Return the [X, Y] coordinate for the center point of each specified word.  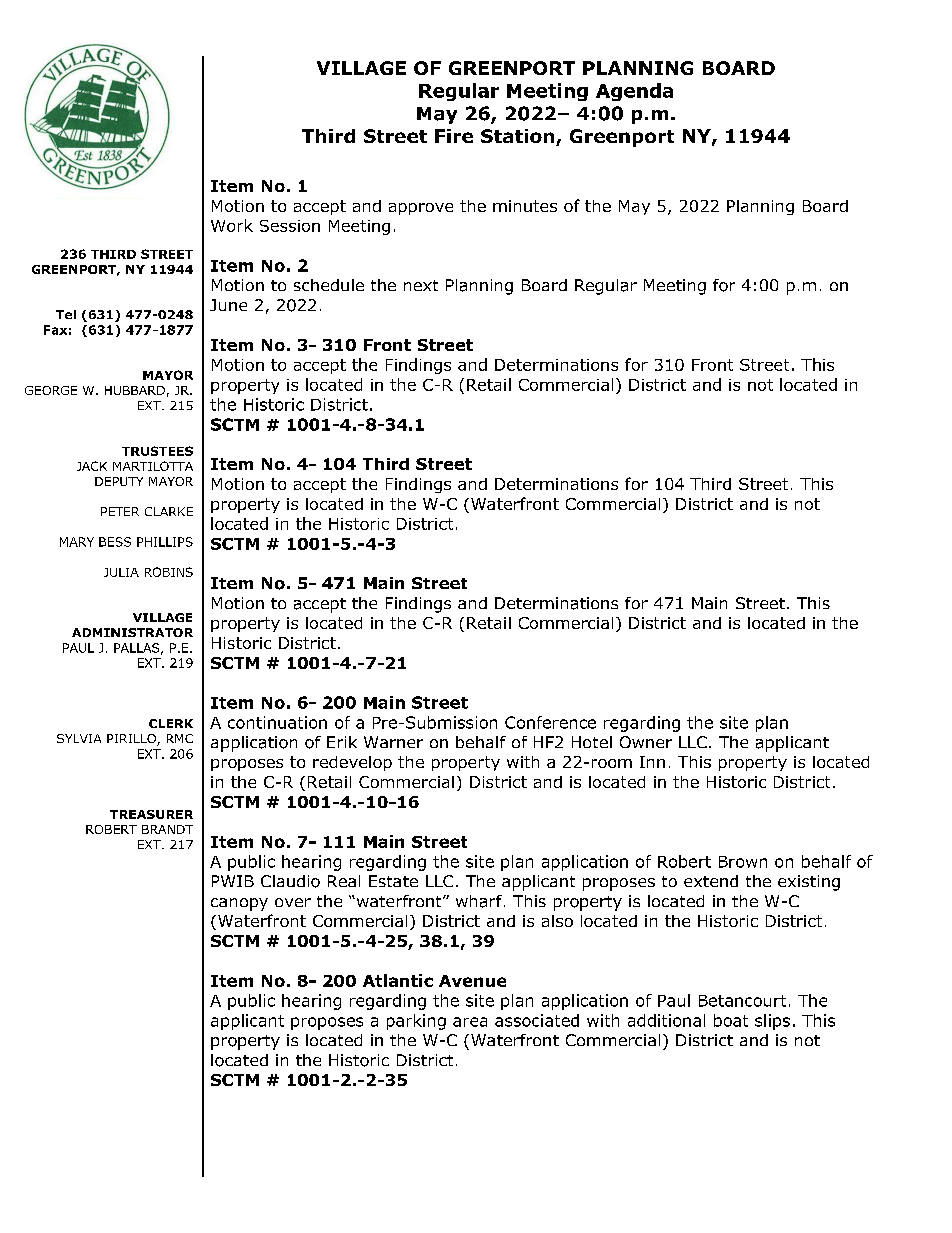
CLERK [171, 723]
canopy [239, 904]
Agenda [634, 92]
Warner [393, 742]
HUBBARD [135, 390]
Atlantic [398, 980]
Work [232, 225]
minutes [525, 206]
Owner [646, 742]
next [421, 285]
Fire [454, 136]
